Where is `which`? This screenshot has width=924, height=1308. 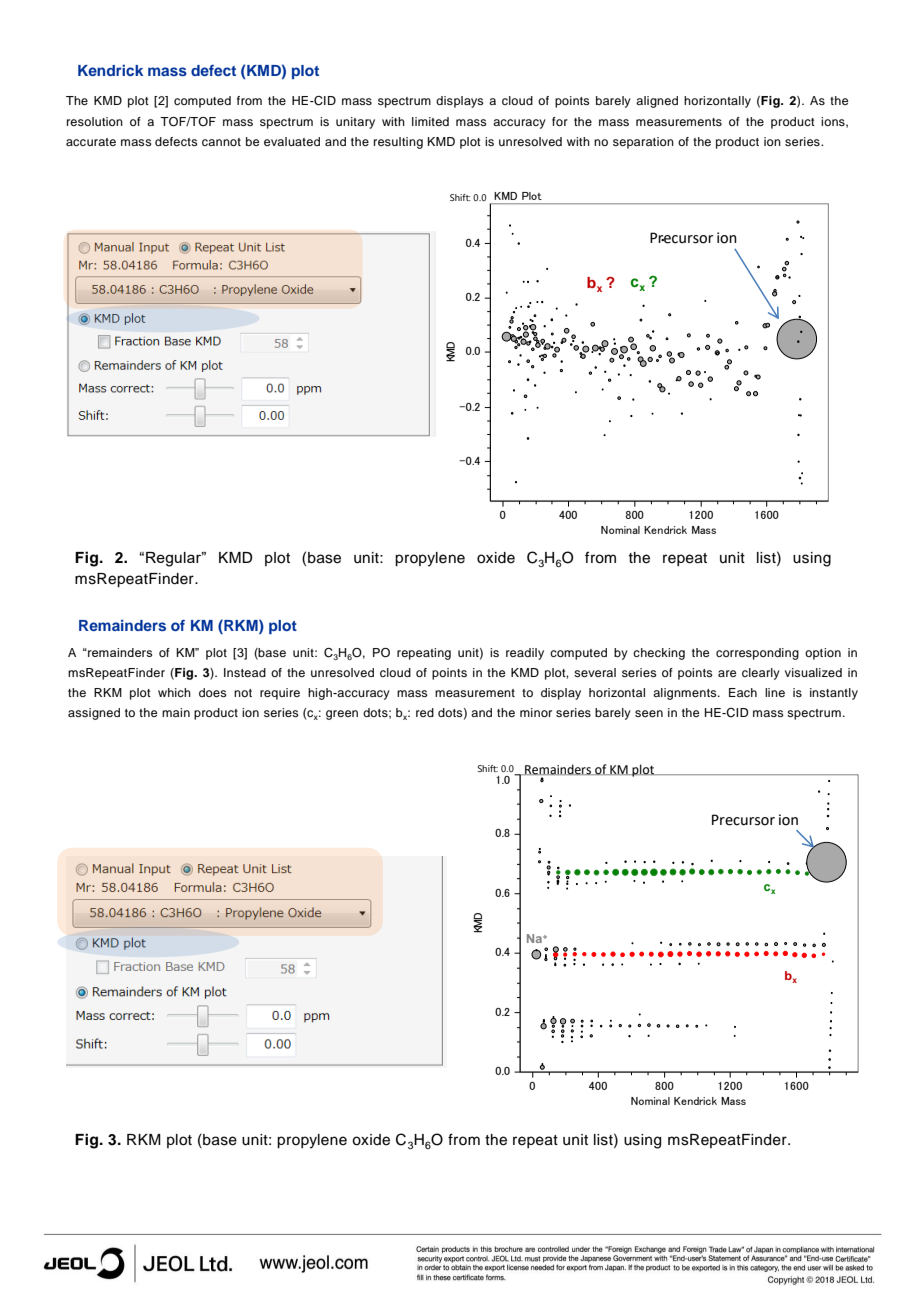
which is located at coordinates (174, 692).
